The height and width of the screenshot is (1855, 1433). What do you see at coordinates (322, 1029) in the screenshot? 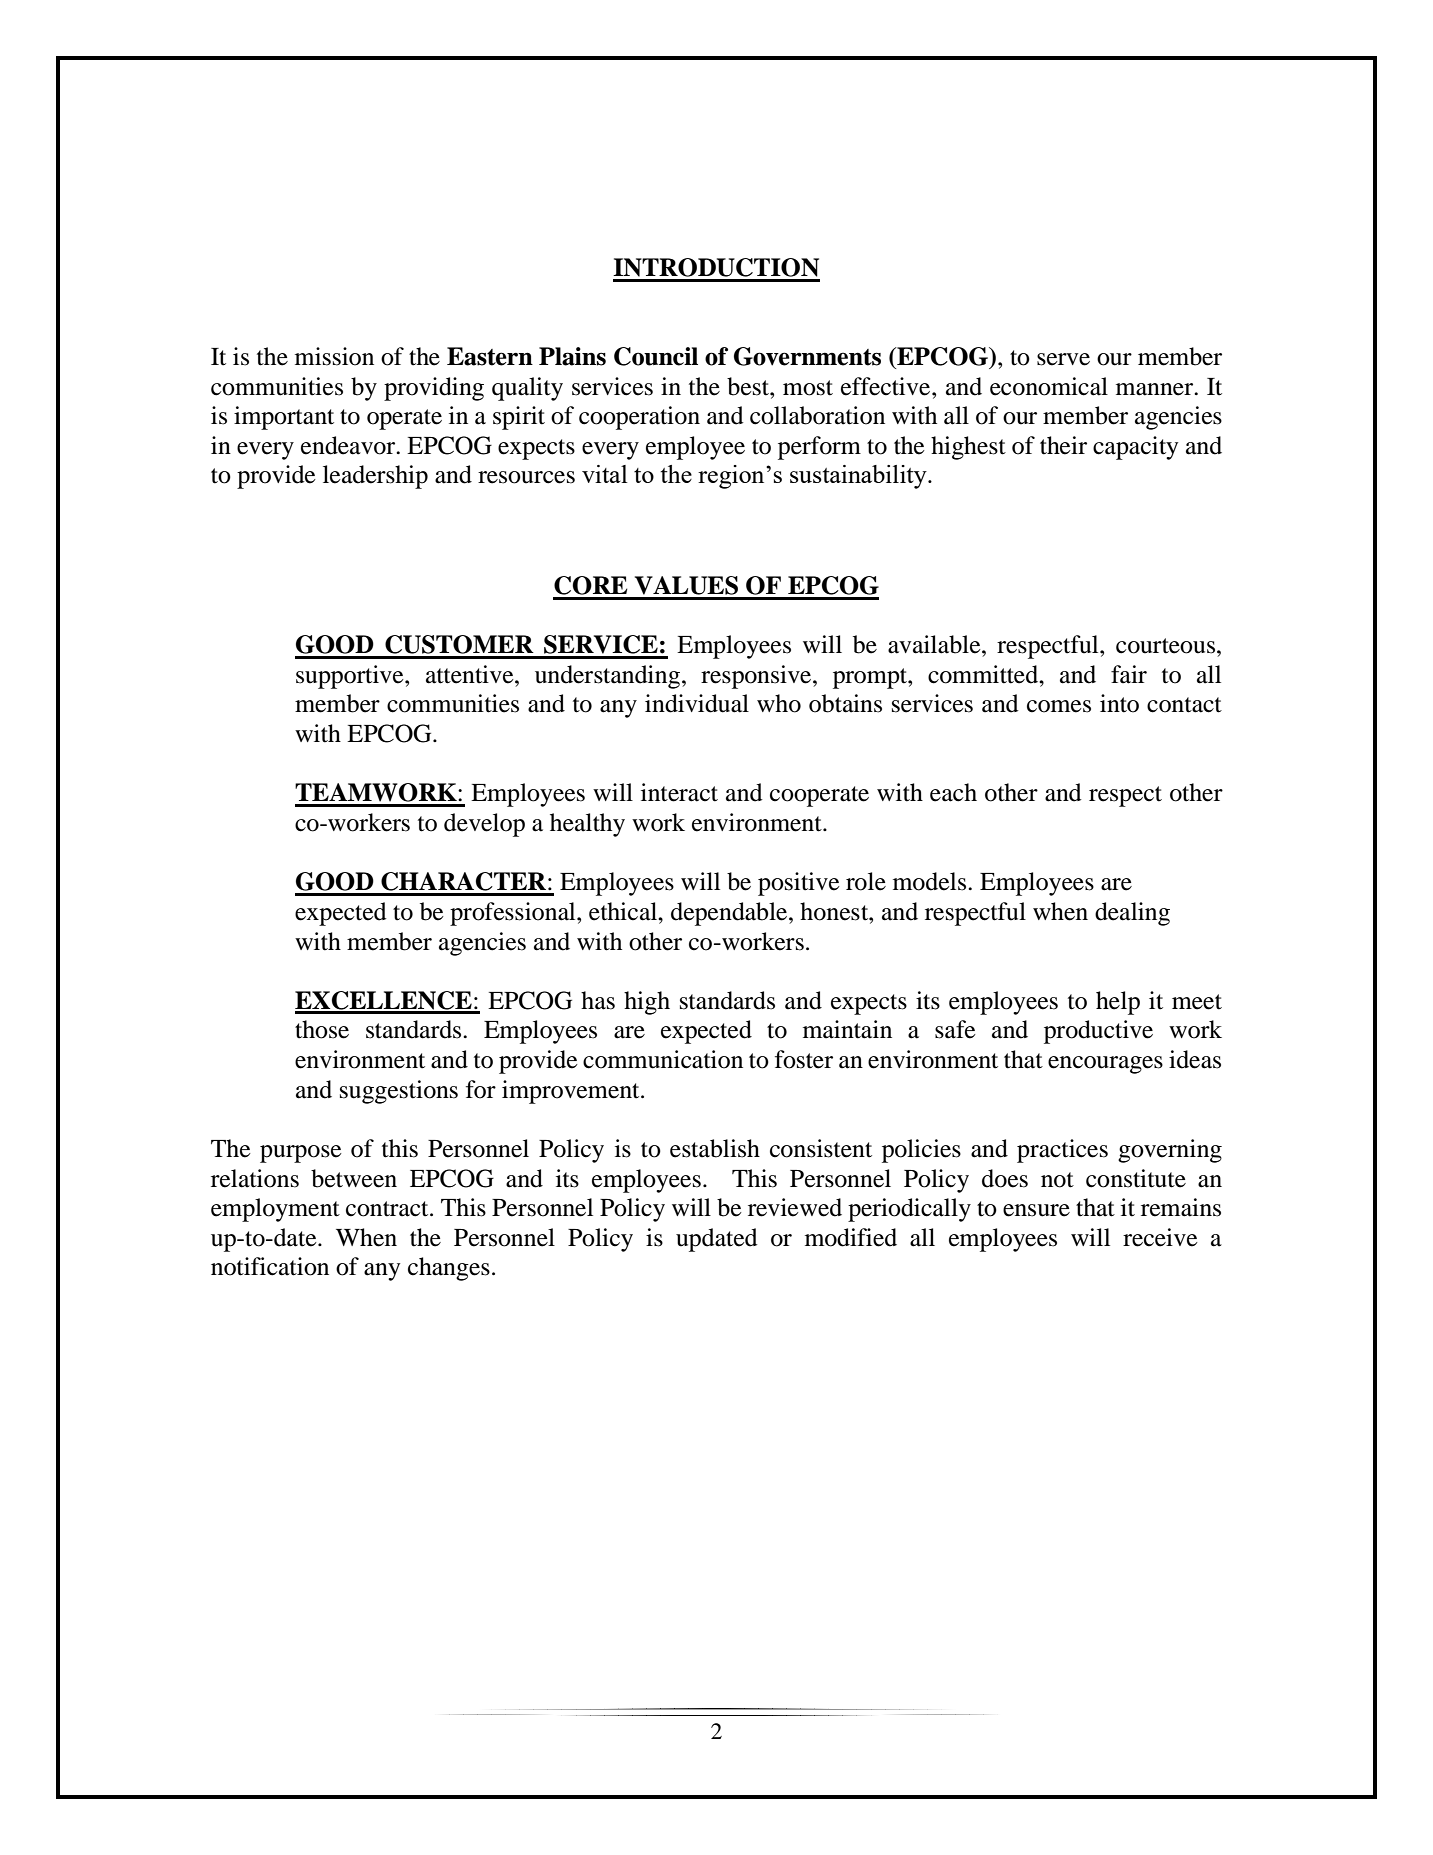
I see `those` at bounding box center [322, 1029].
